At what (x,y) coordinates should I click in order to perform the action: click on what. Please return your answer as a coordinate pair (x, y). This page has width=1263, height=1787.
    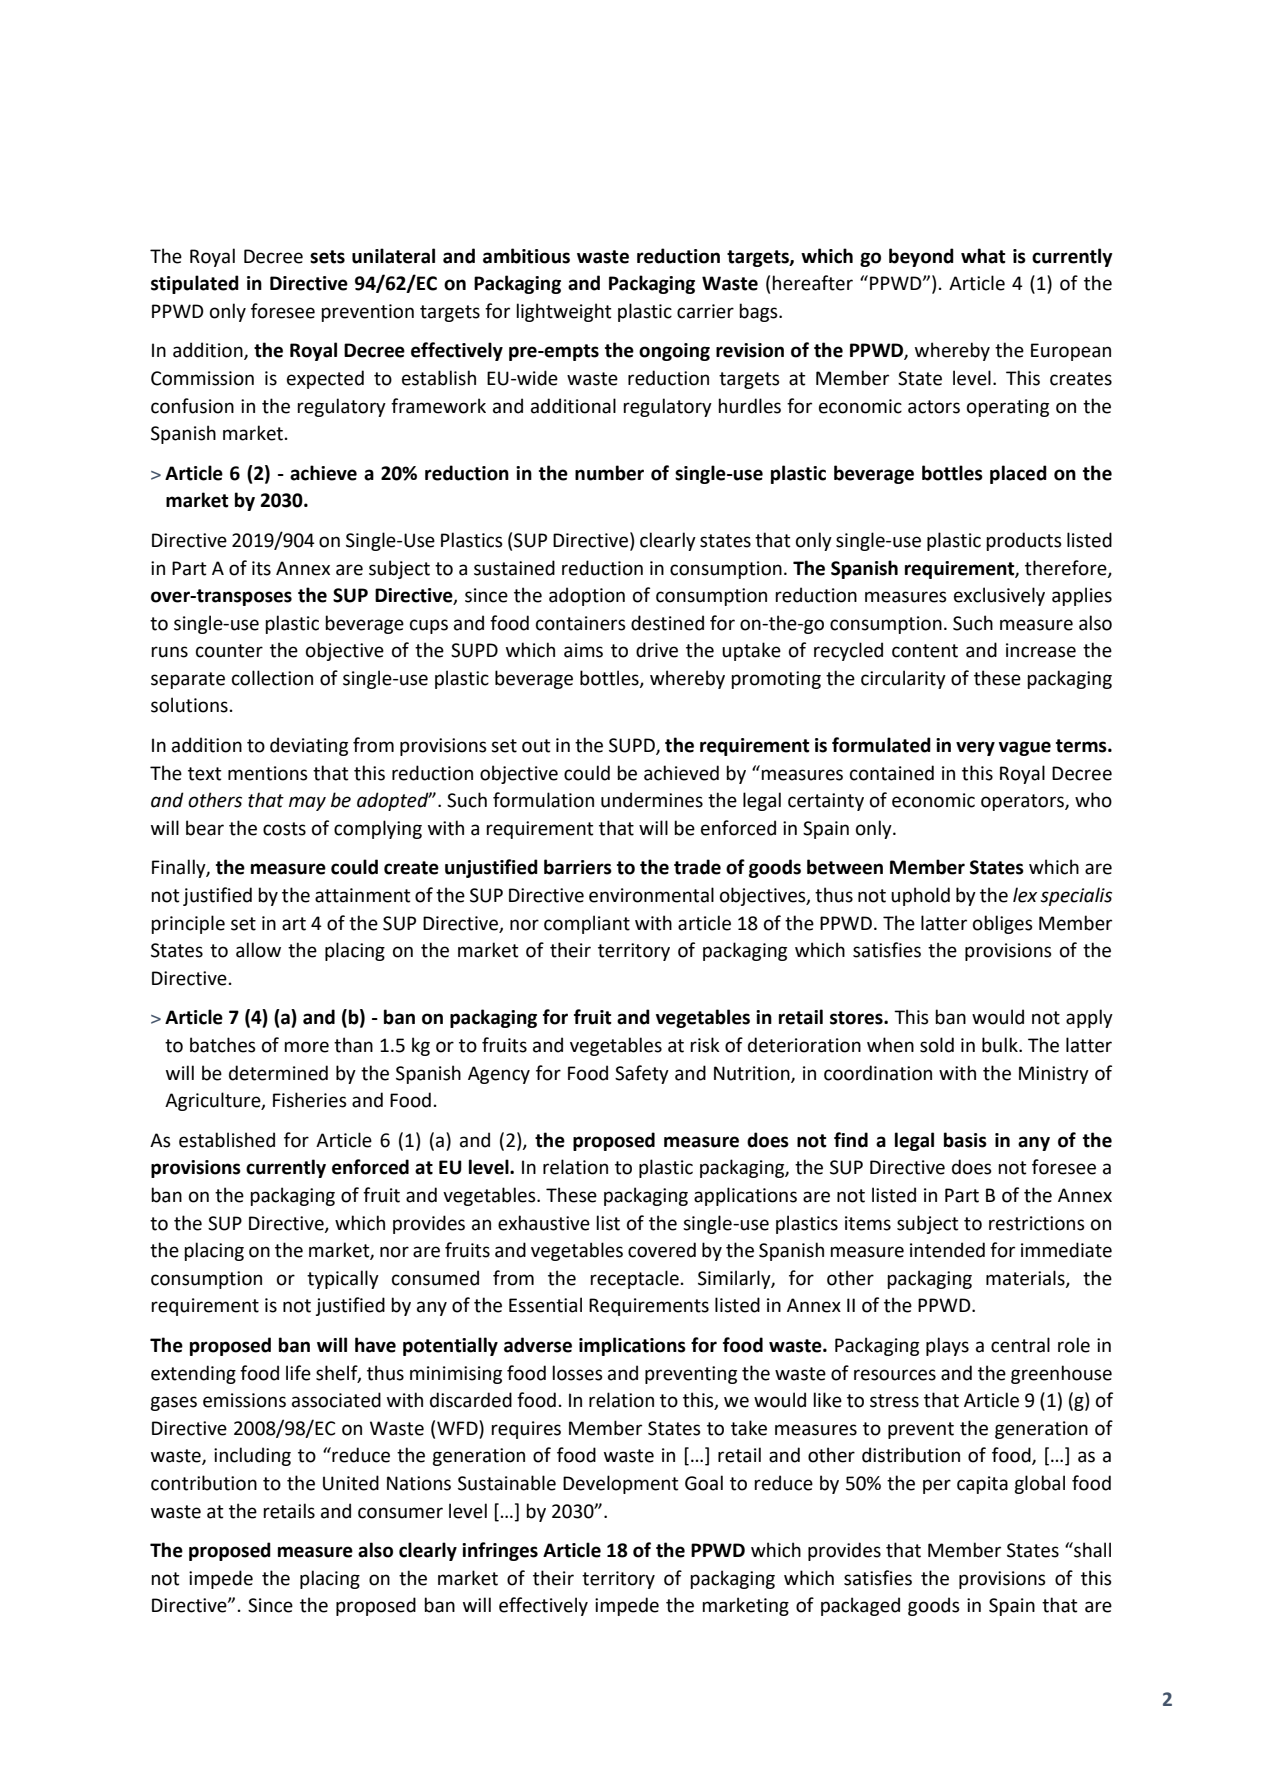
    Looking at the image, I should click on (983, 256).
